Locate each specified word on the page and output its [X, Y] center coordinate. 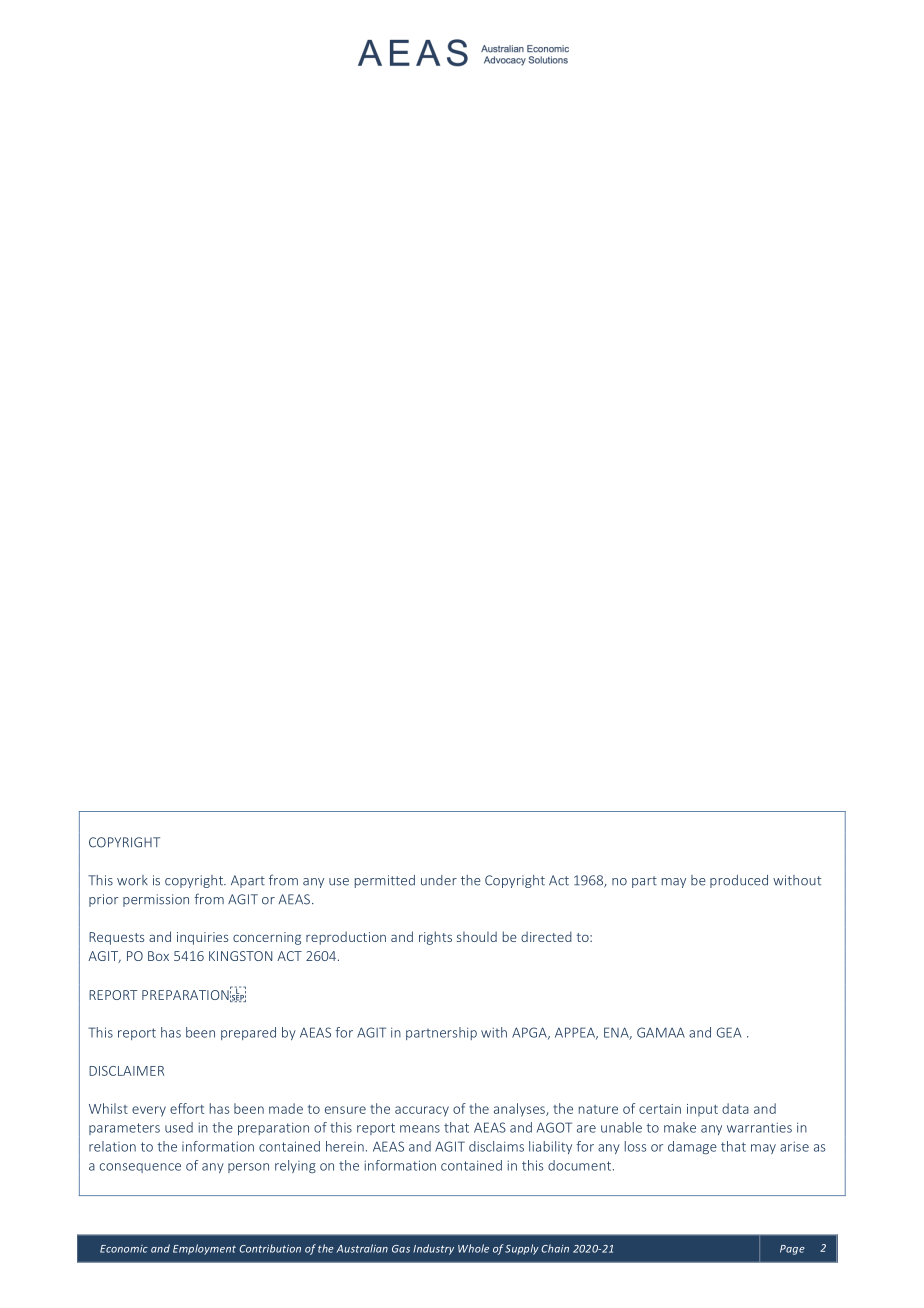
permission [156, 900]
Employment [204, 1249]
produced [739, 881]
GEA [729, 1032]
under [439, 880]
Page [792, 1250]
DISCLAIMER [126, 1071]
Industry [433, 1249]
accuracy [422, 1111]
